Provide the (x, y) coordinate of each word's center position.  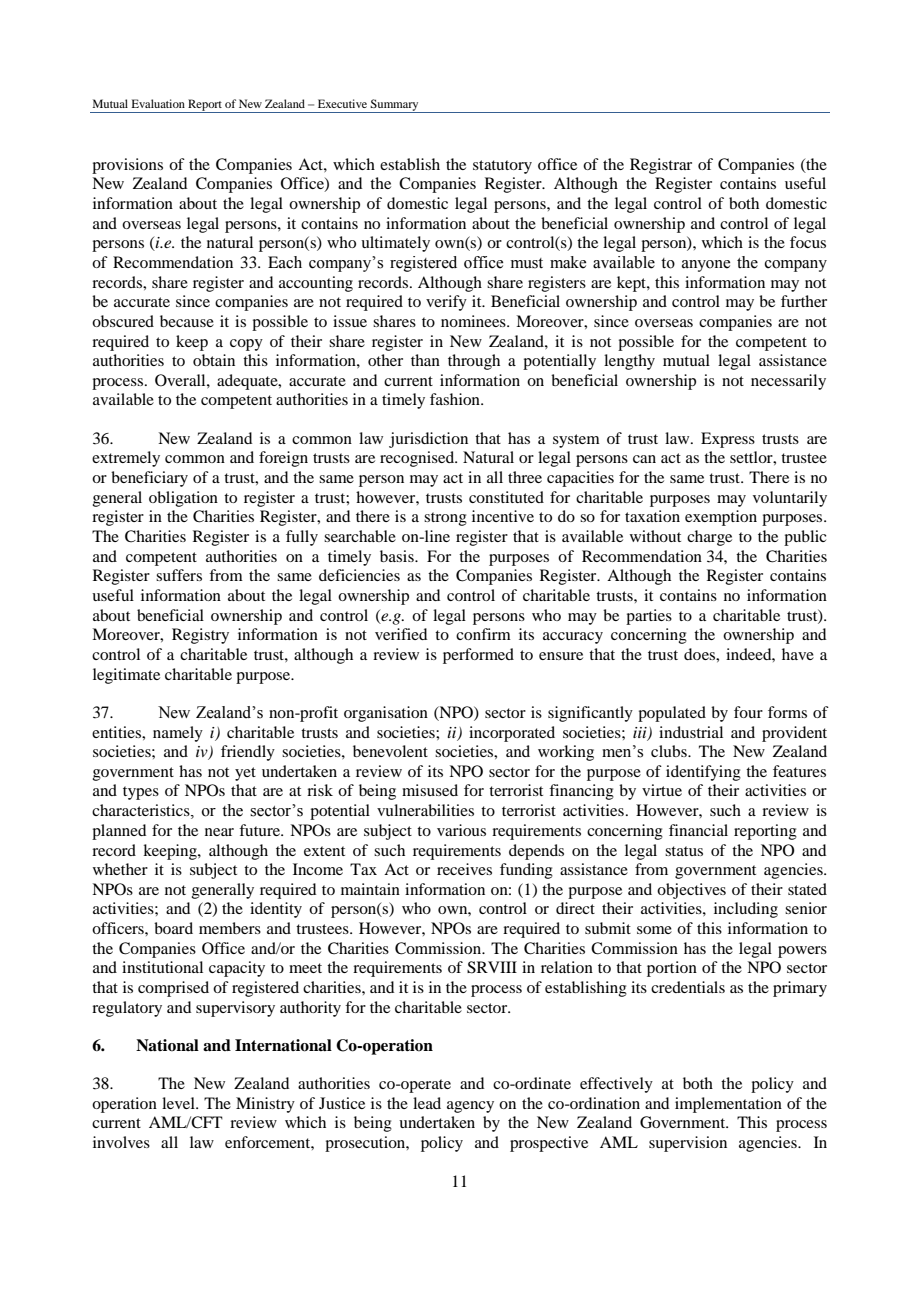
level (179, 1103)
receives (464, 869)
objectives (691, 891)
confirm (483, 634)
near (219, 832)
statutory (502, 167)
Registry (200, 636)
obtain (214, 360)
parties (649, 617)
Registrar (661, 166)
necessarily (788, 382)
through (474, 362)
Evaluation (158, 103)
